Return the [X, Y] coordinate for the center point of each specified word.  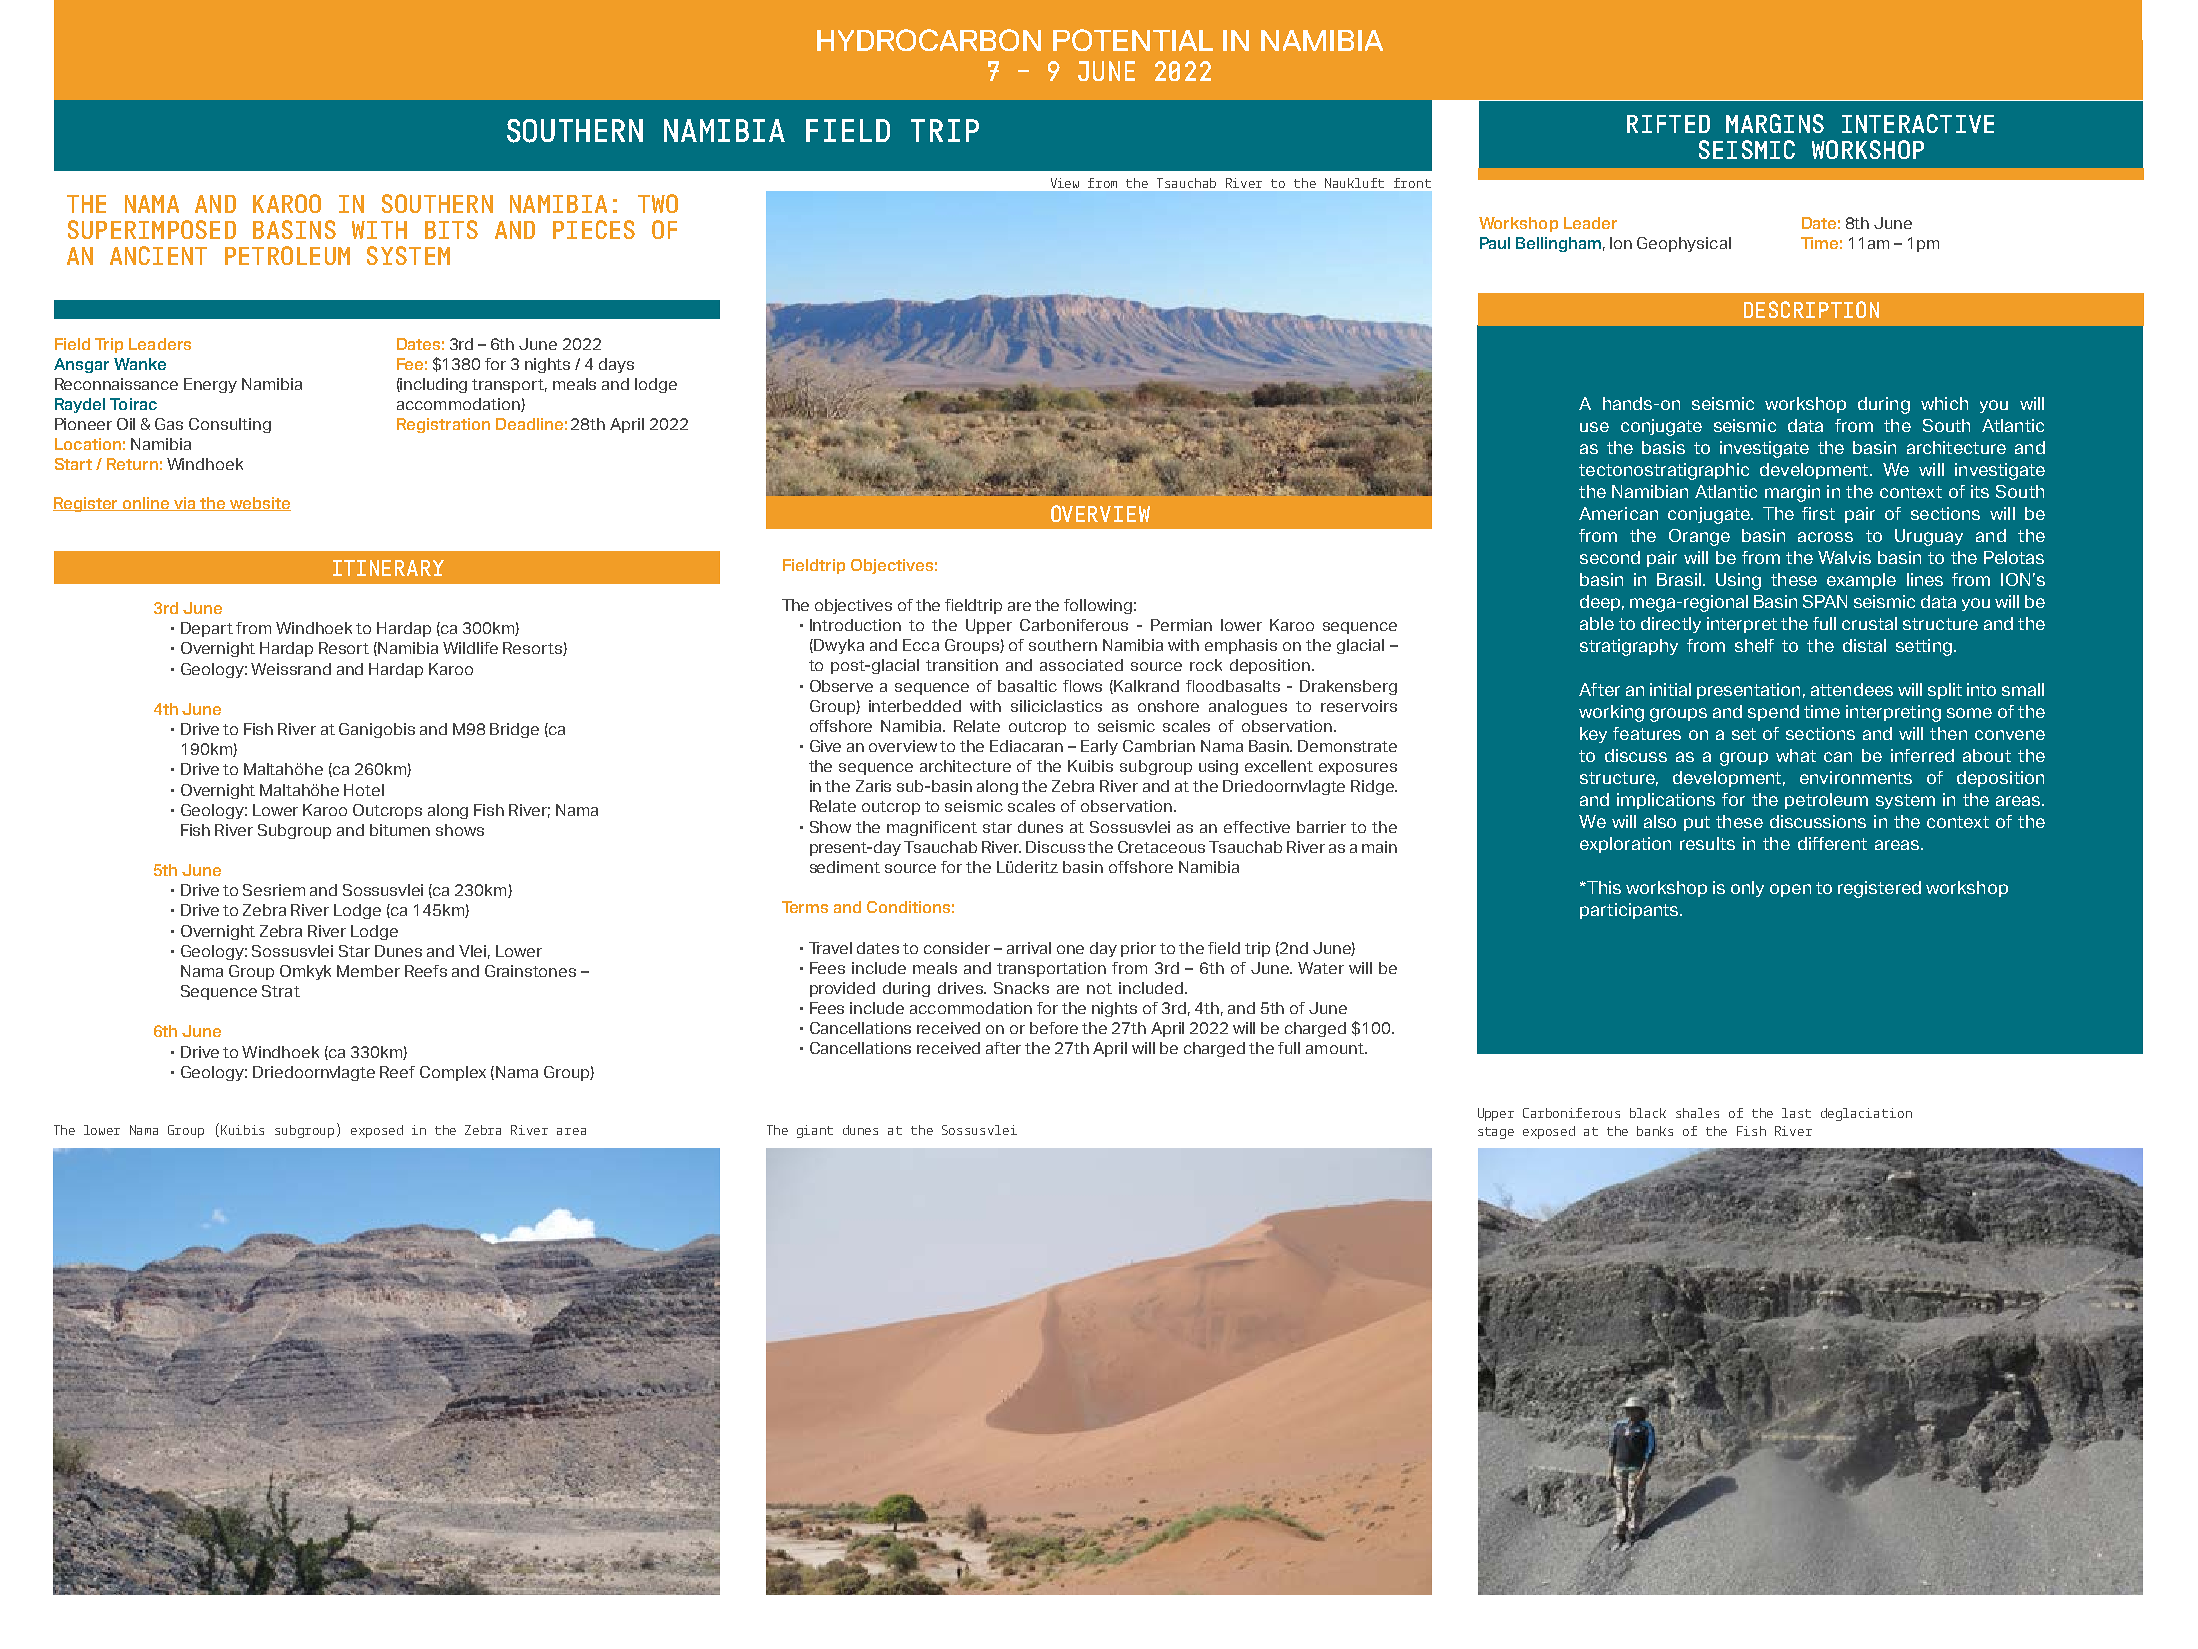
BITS [451, 229]
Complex [453, 1073]
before [1054, 1028]
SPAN [1825, 601]
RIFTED [1668, 124]
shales [1697, 1113]
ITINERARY [388, 568]
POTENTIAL [1133, 40]
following [1098, 606]
